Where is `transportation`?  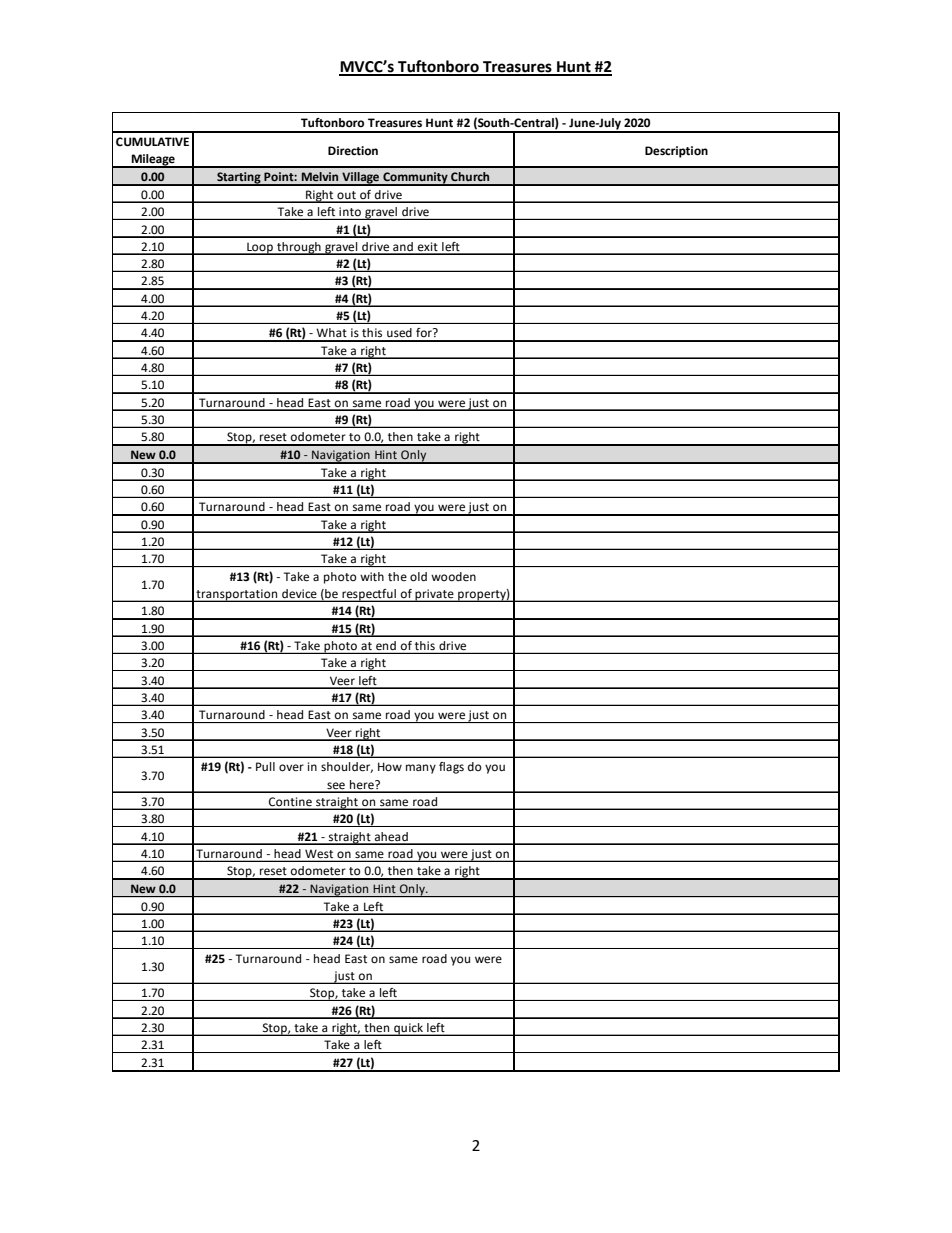 transportation is located at coordinates (237, 595).
